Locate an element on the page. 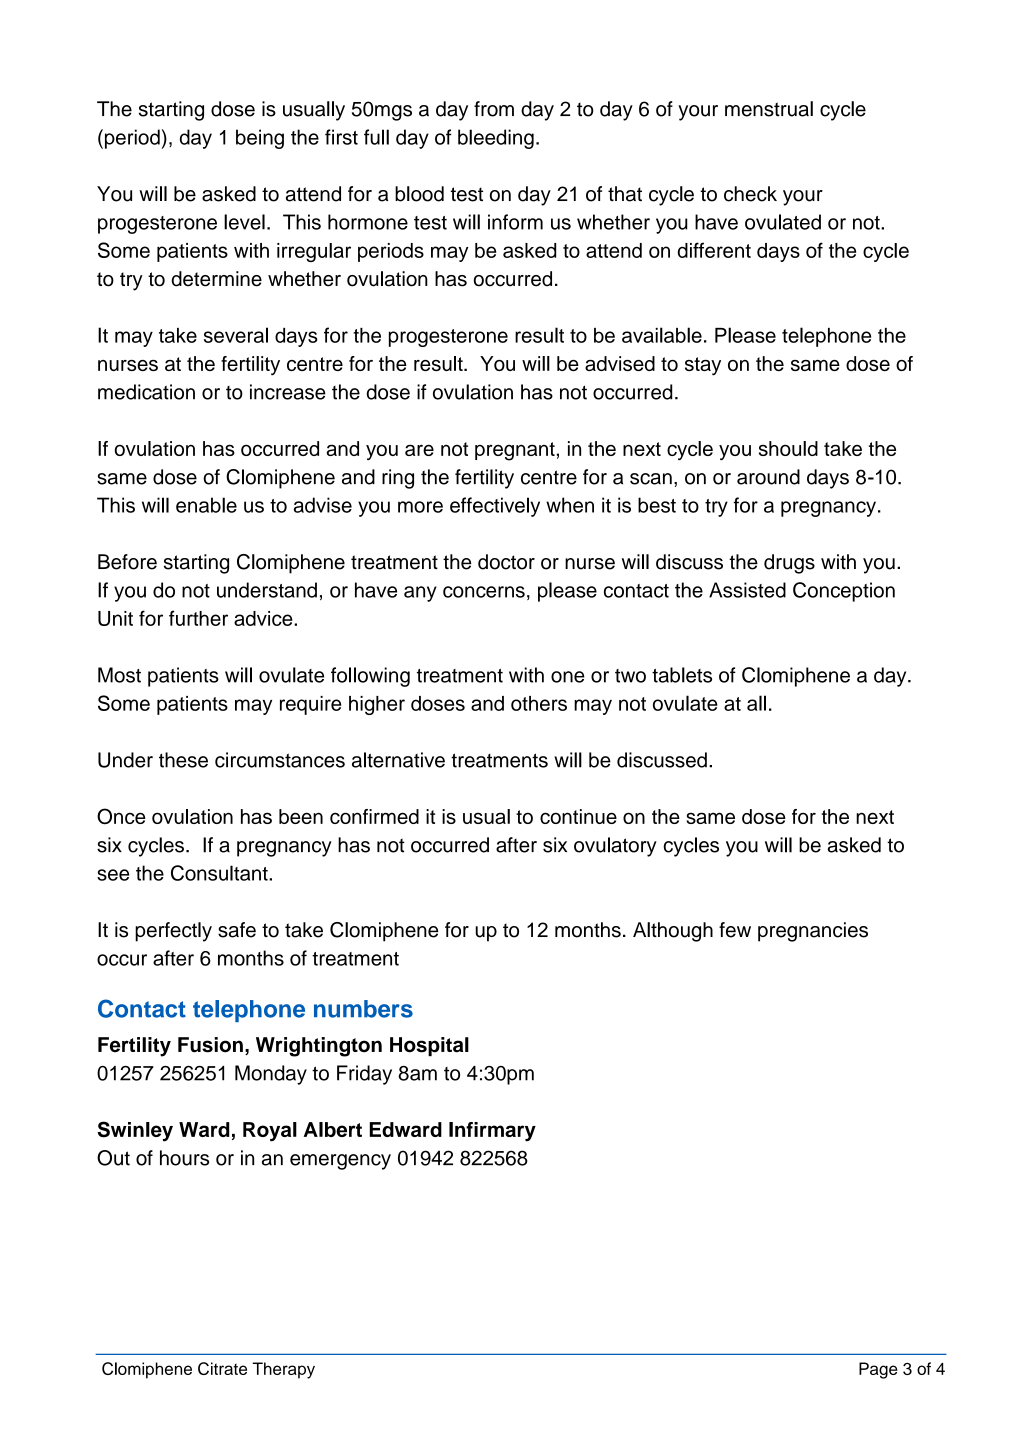  Therapy is located at coordinates (283, 1370).
